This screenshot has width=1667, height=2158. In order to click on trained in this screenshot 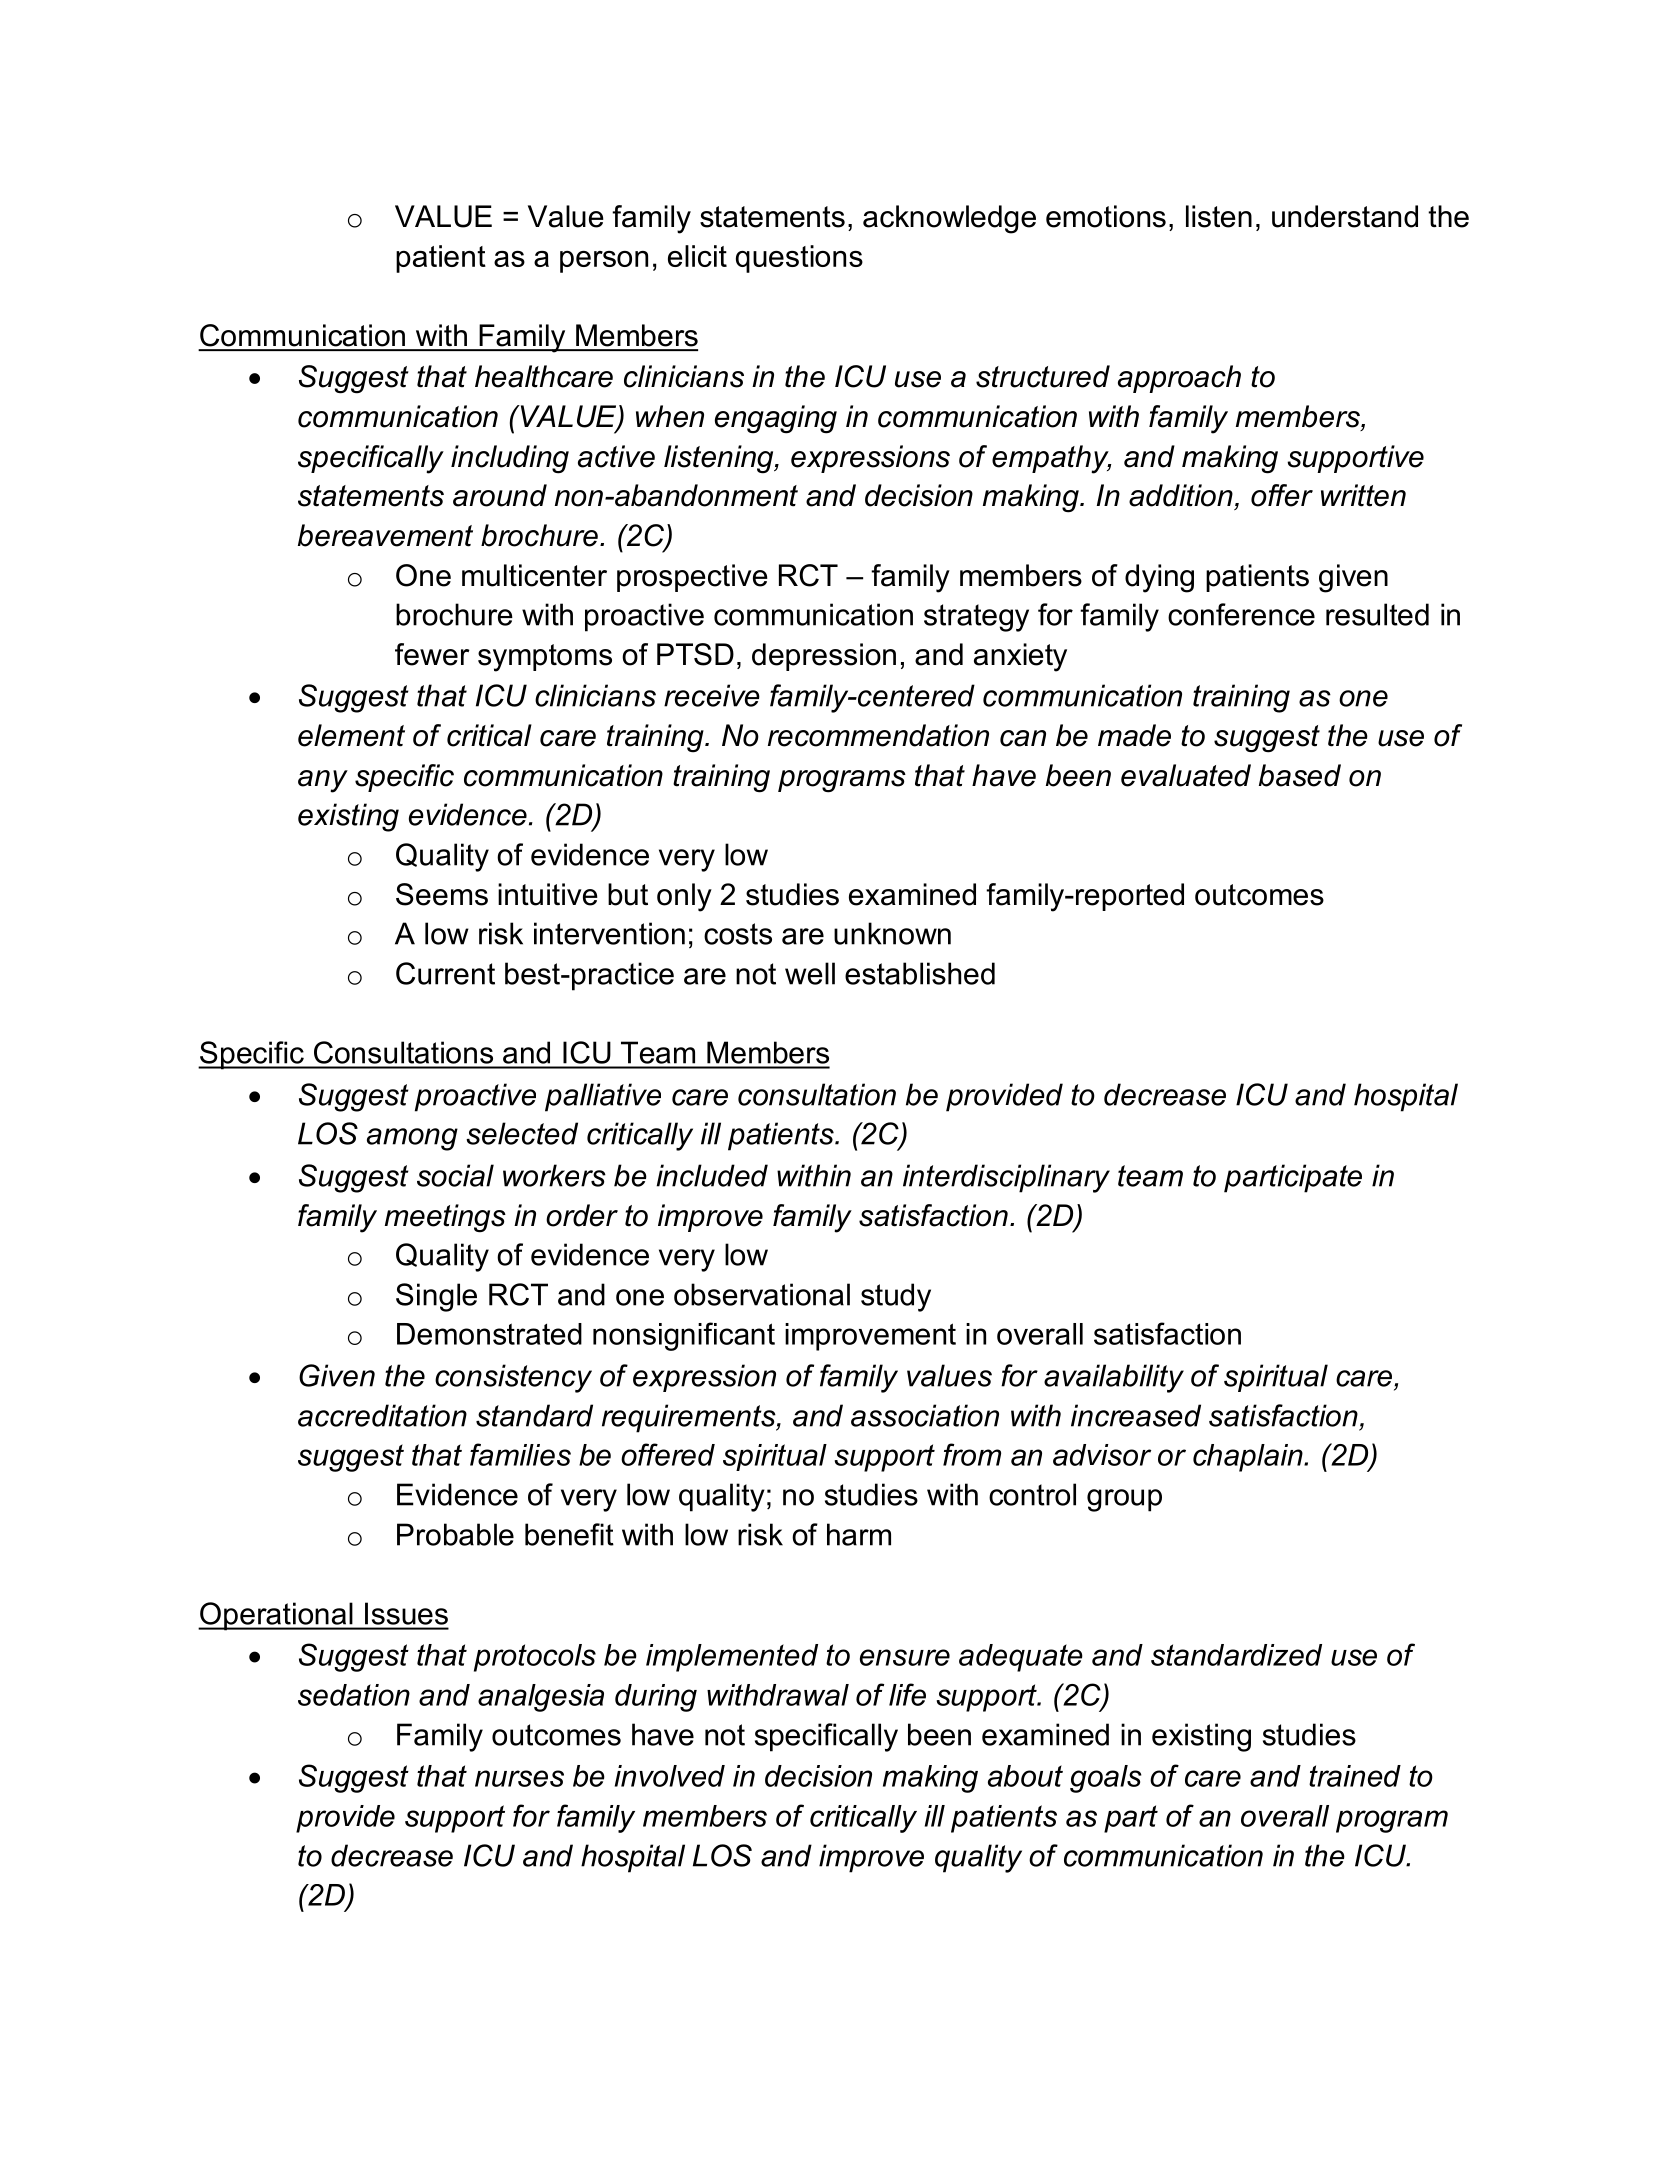, I will do `click(1355, 1776)`.
